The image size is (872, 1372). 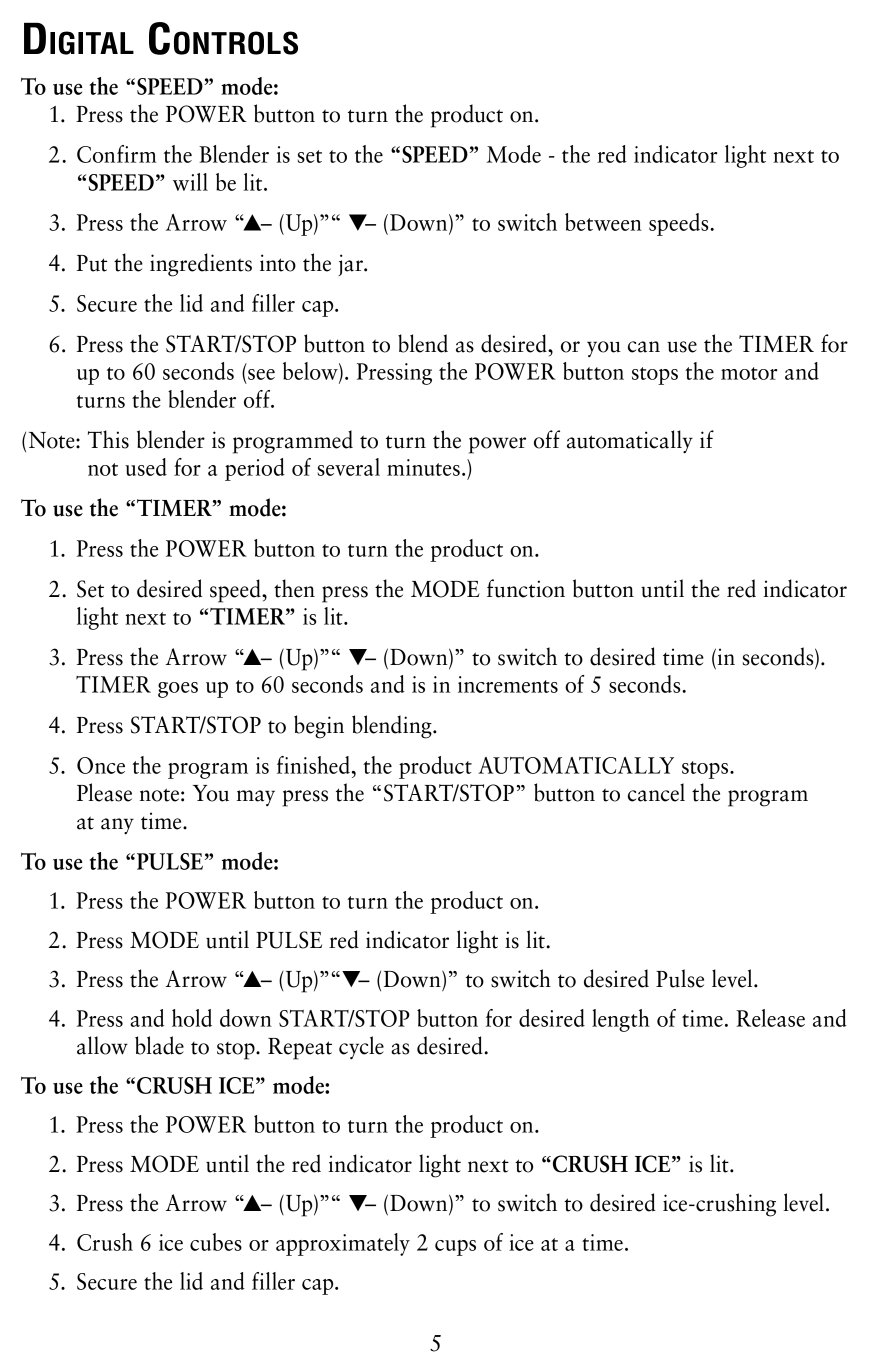 I want to click on cancel, so click(x=656, y=792).
